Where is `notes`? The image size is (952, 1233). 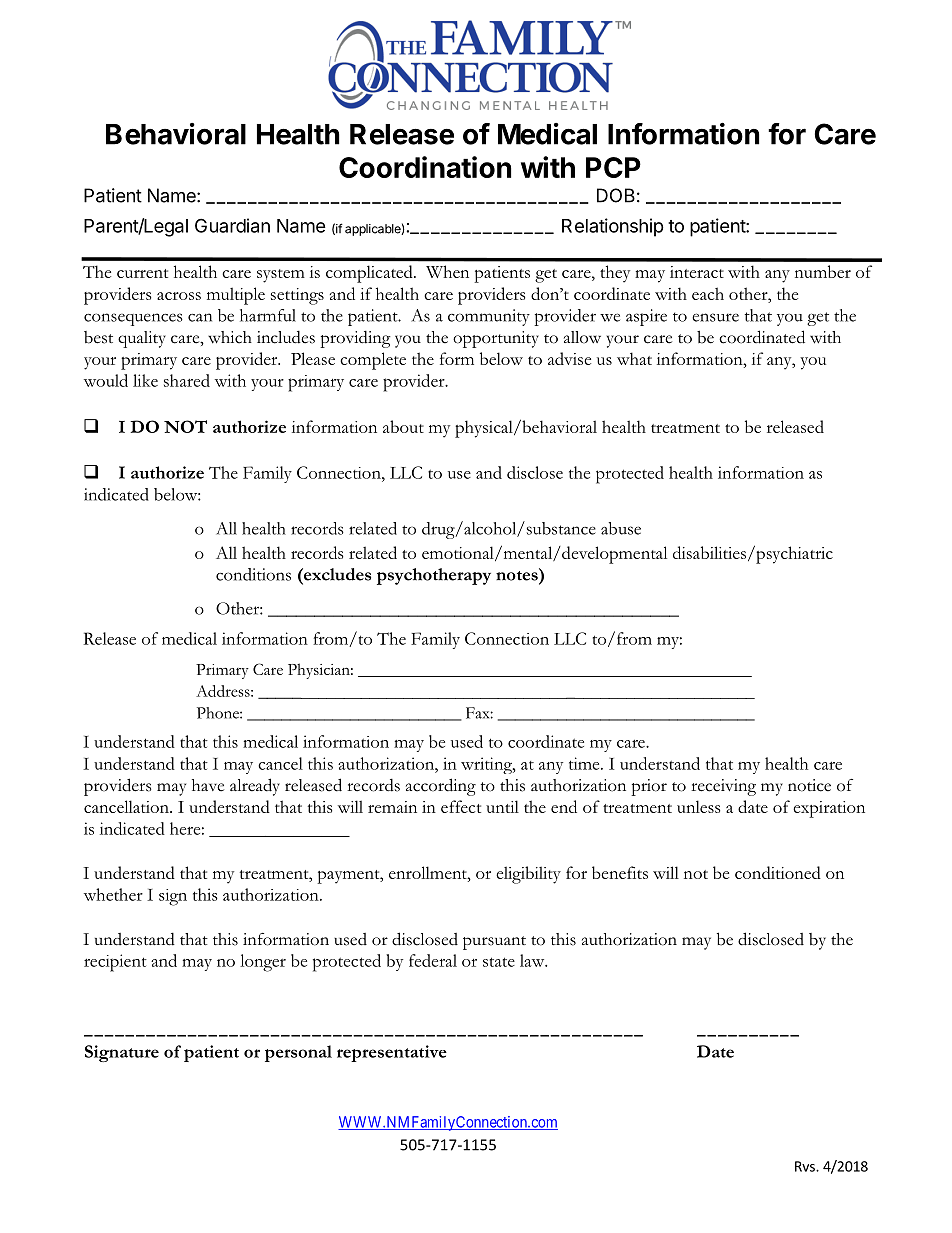
notes is located at coordinates (518, 575).
